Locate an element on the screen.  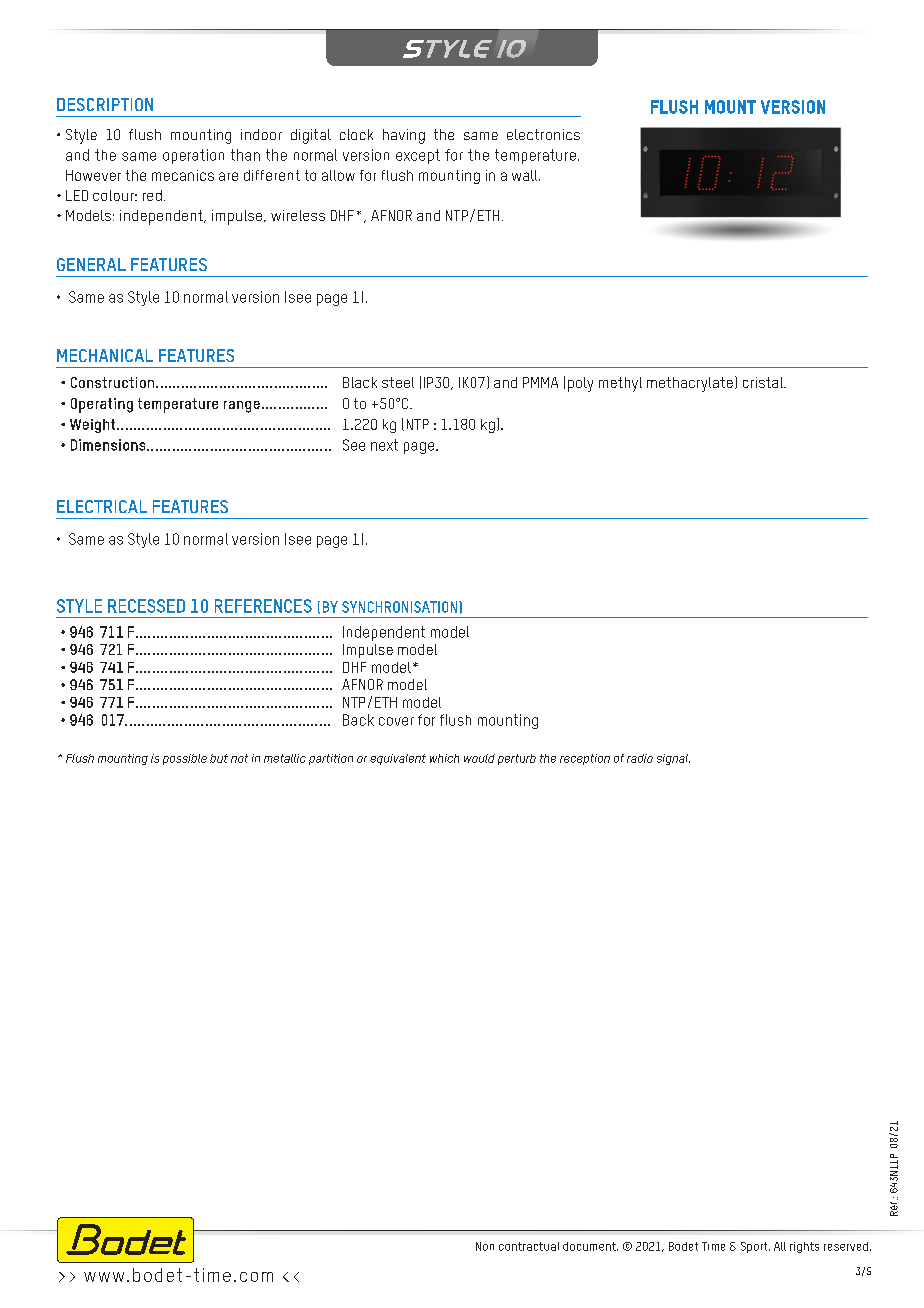
RECESSED is located at coordinates (146, 606).
